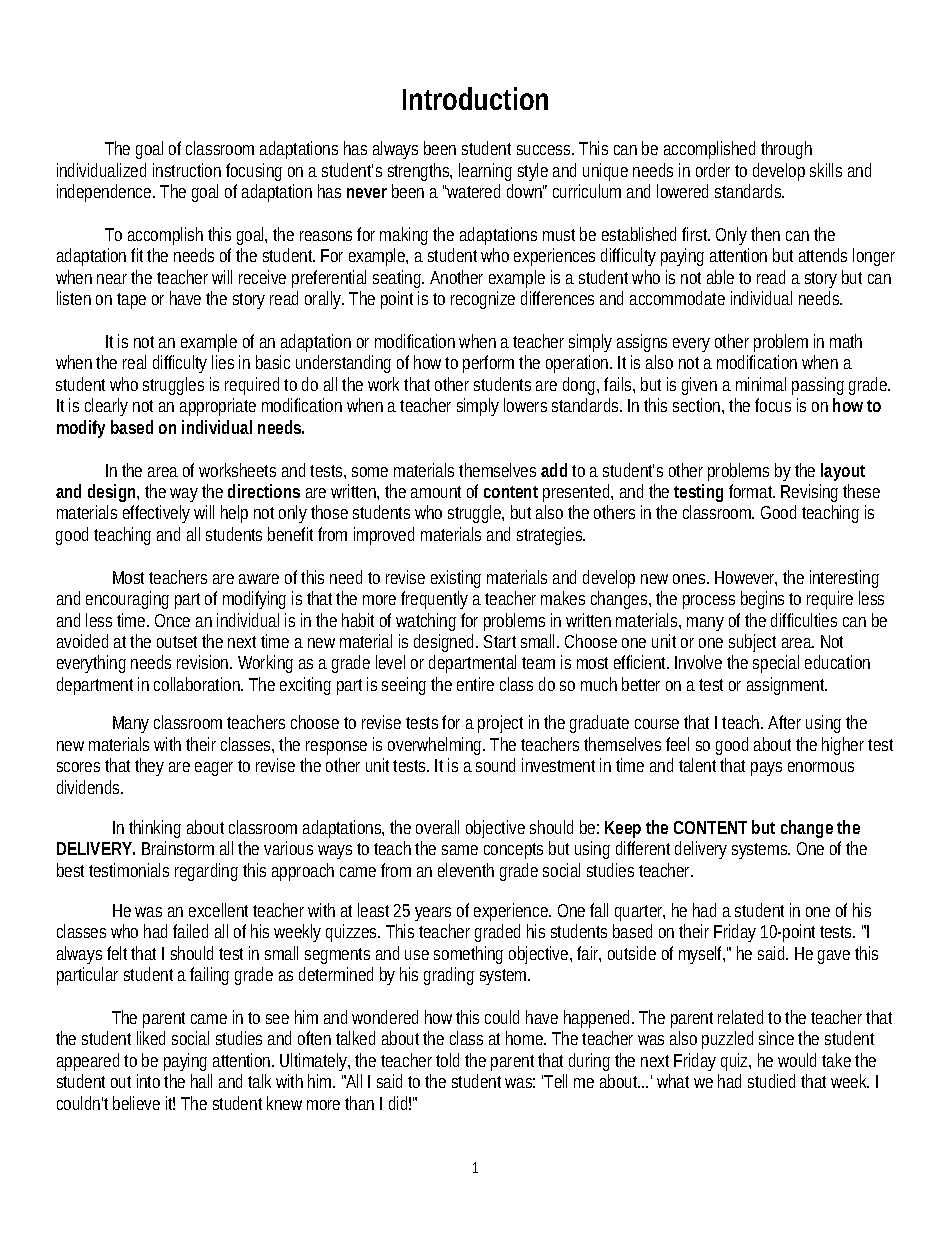 The width and height of the document is (952, 1233). Describe the element at coordinates (495, 765) in the document. I see `sound` at that location.
